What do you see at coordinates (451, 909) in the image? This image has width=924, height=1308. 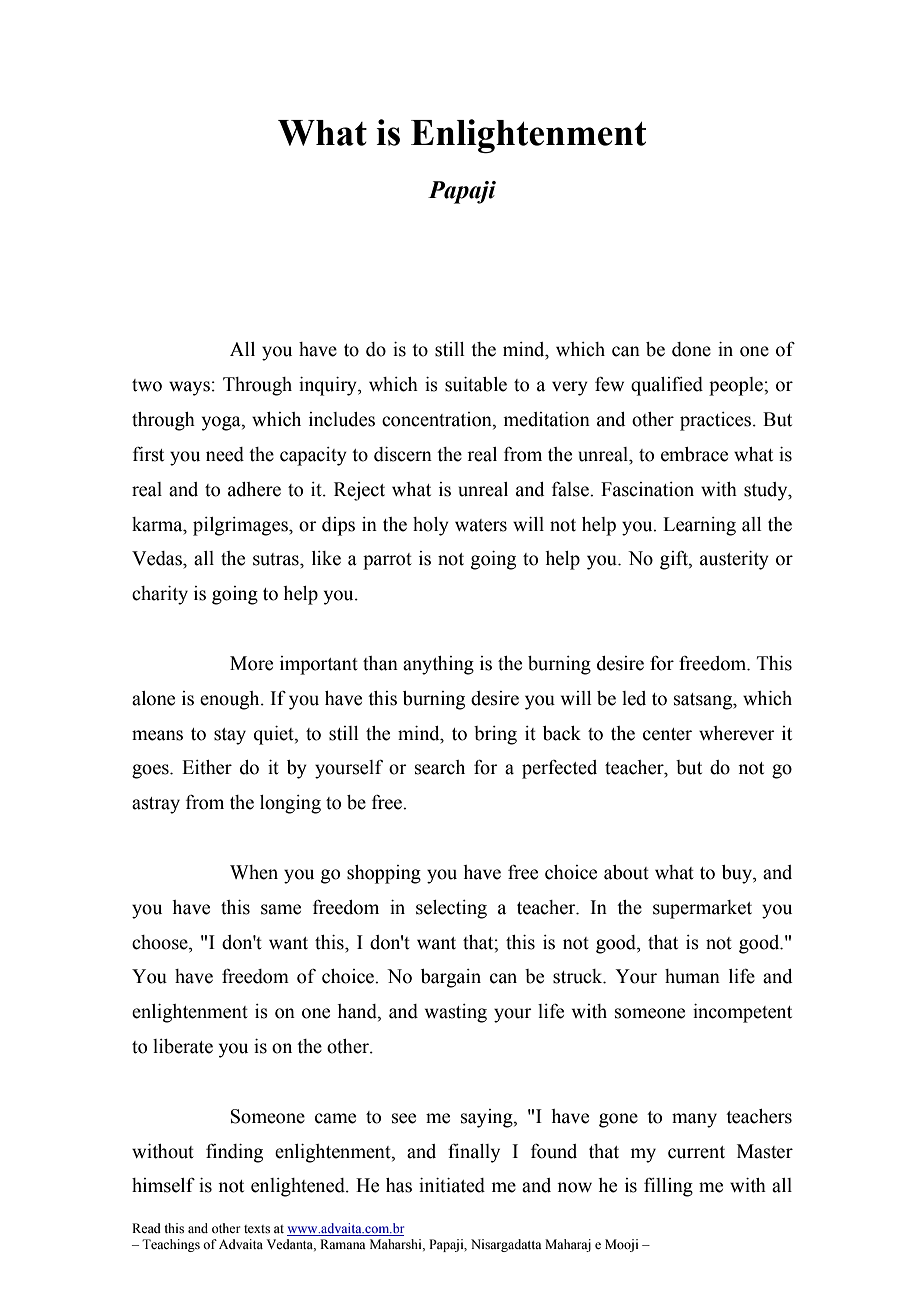 I see `selecting` at bounding box center [451, 909].
